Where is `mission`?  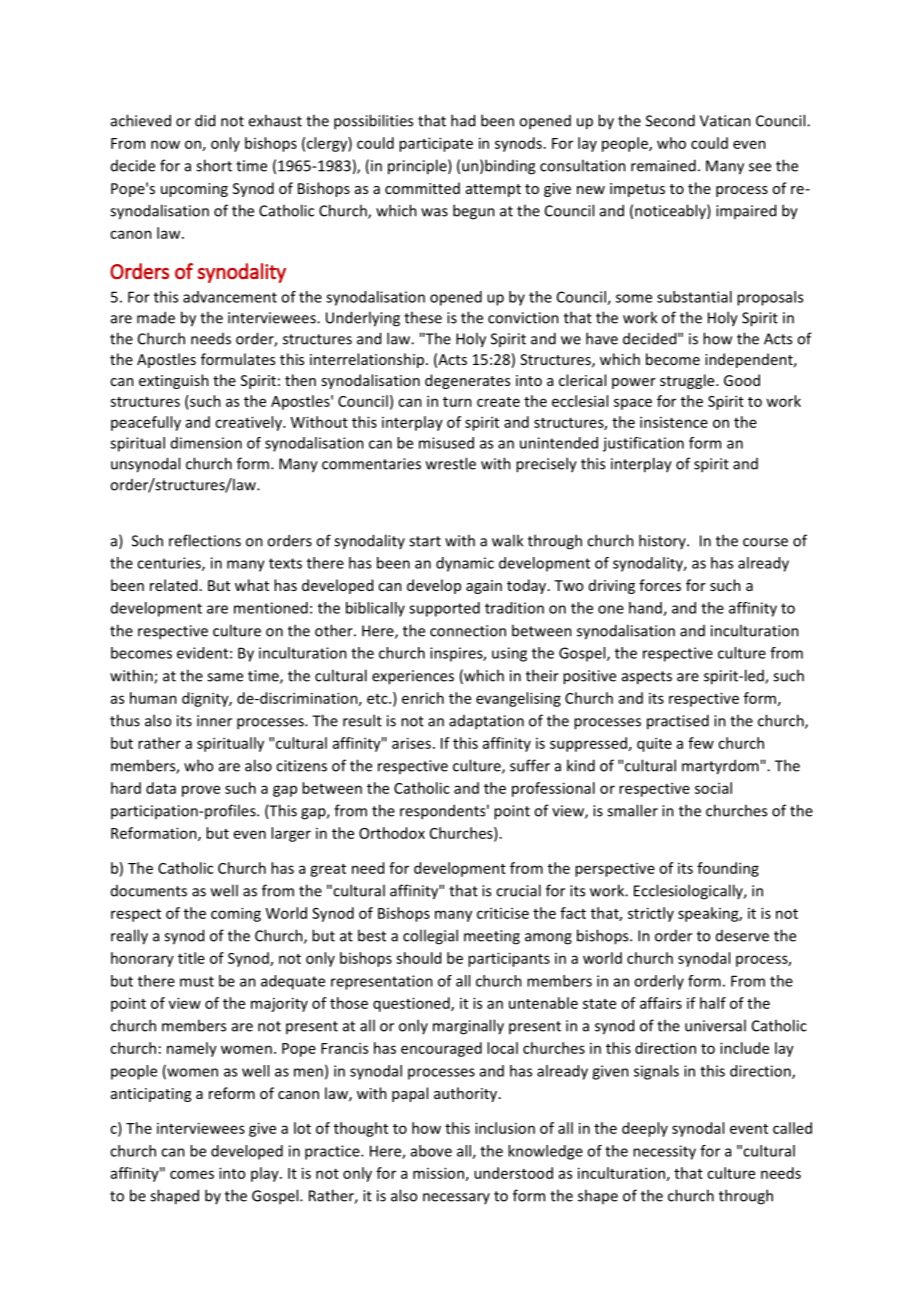 mission is located at coordinates (438, 1173).
